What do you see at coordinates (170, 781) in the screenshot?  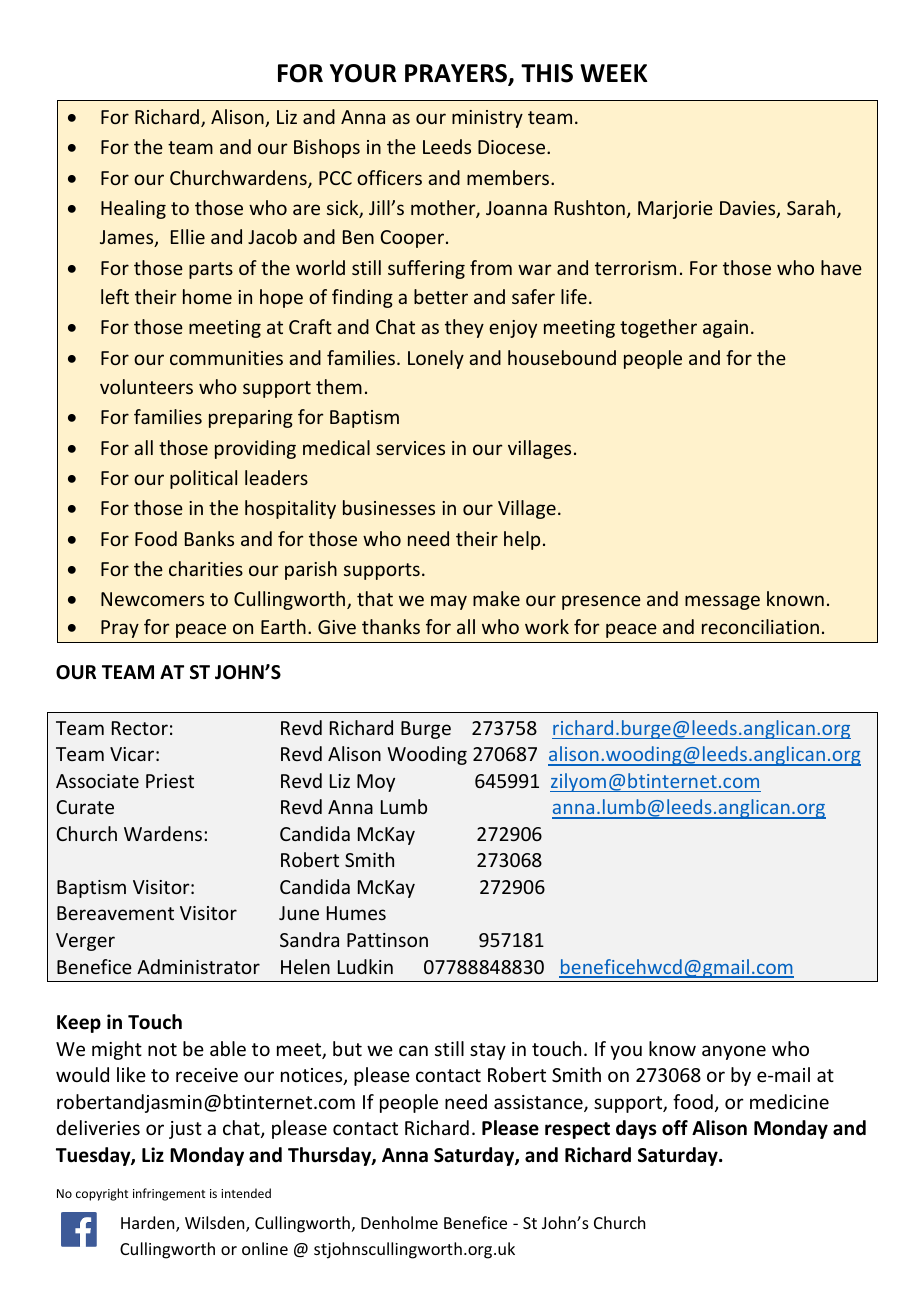 I see `Priest` at bounding box center [170, 781].
